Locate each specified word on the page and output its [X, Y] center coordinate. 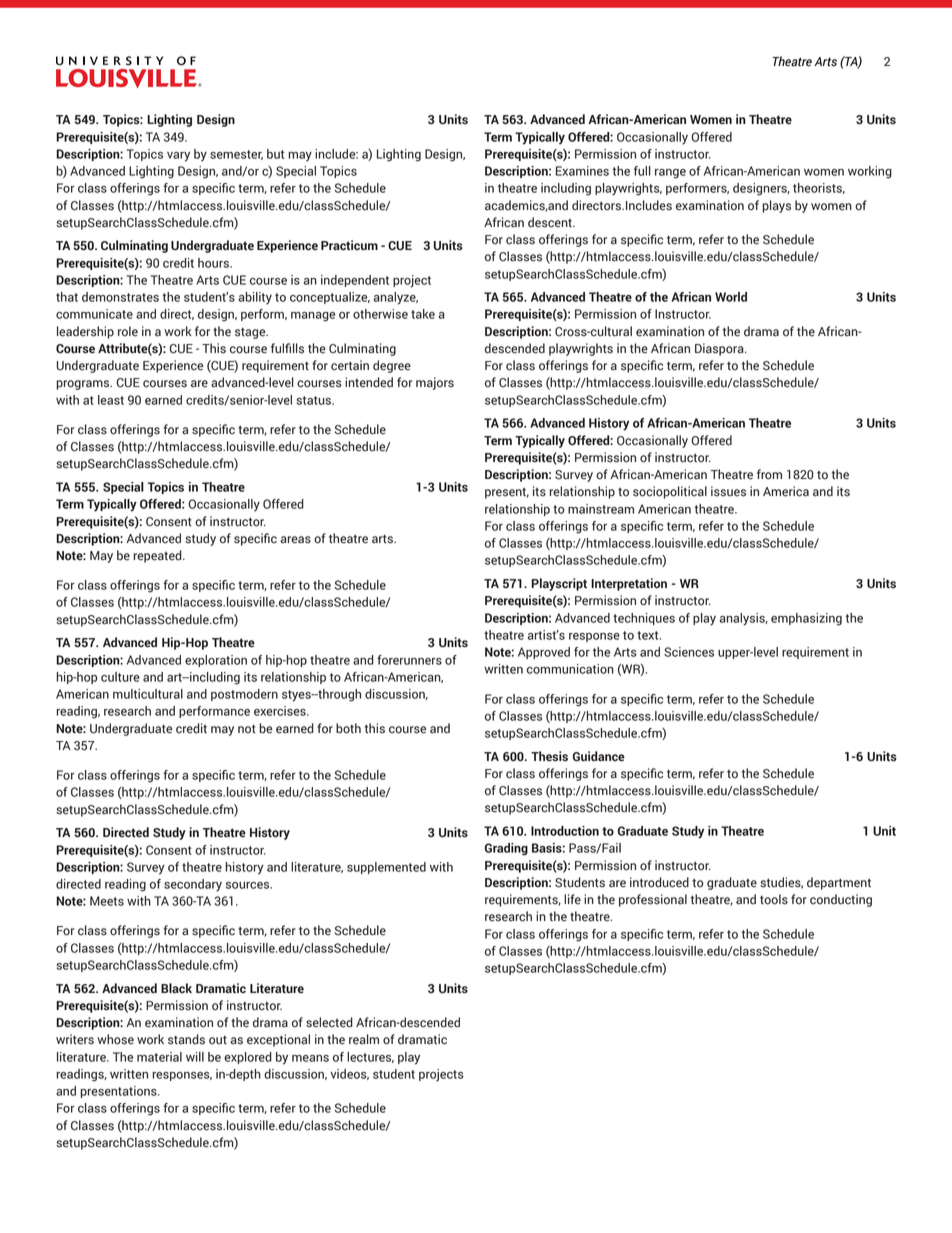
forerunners [409, 660]
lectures [370, 1057]
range [670, 174]
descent [551, 222]
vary [178, 157]
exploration [216, 661]
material [159, 1057]
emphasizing [806, 619]
